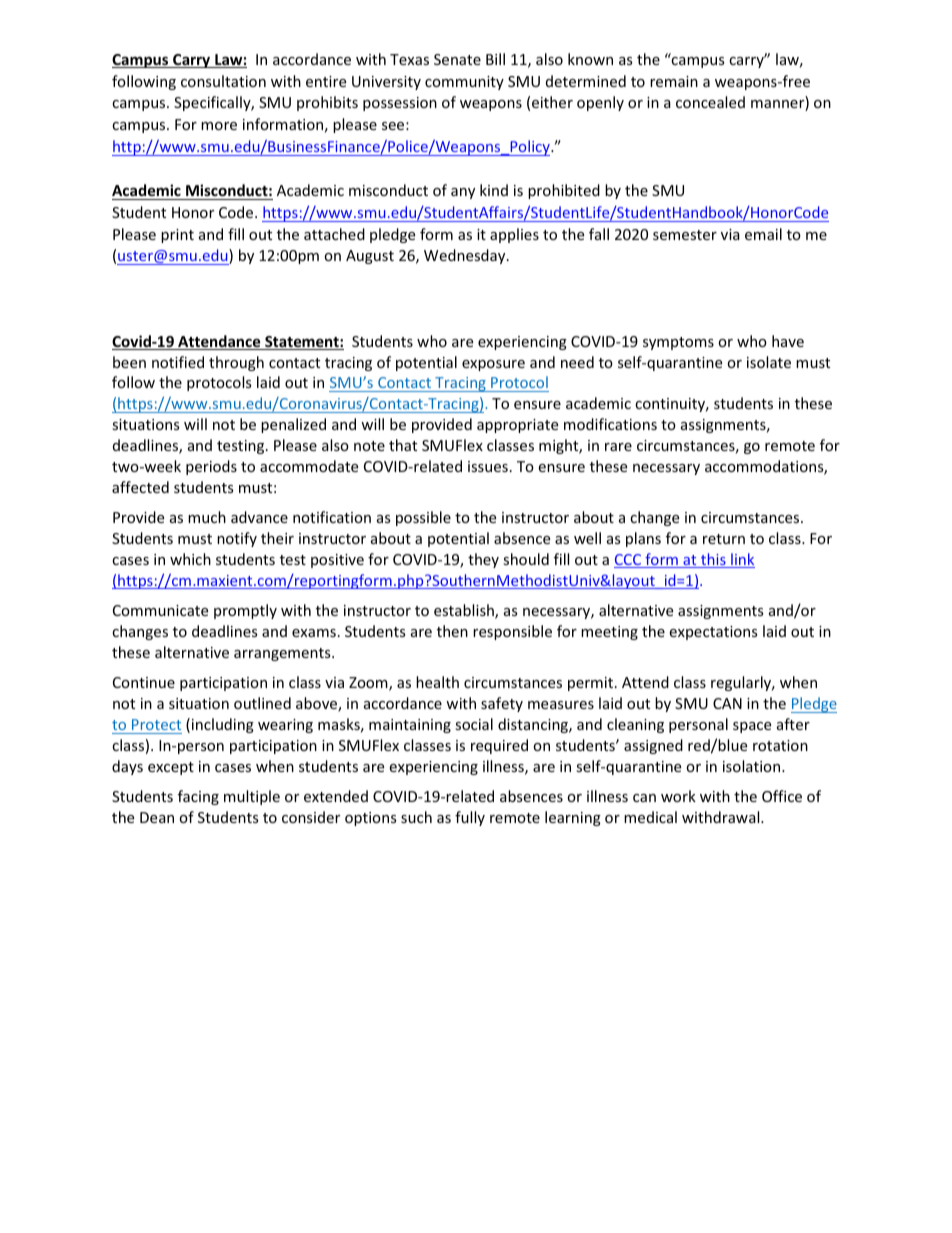 The height and width of the screenshot is (1233, 952). Describe the element at coordinates (223, 81) in the screenshot. I see `consultation` at that location.
